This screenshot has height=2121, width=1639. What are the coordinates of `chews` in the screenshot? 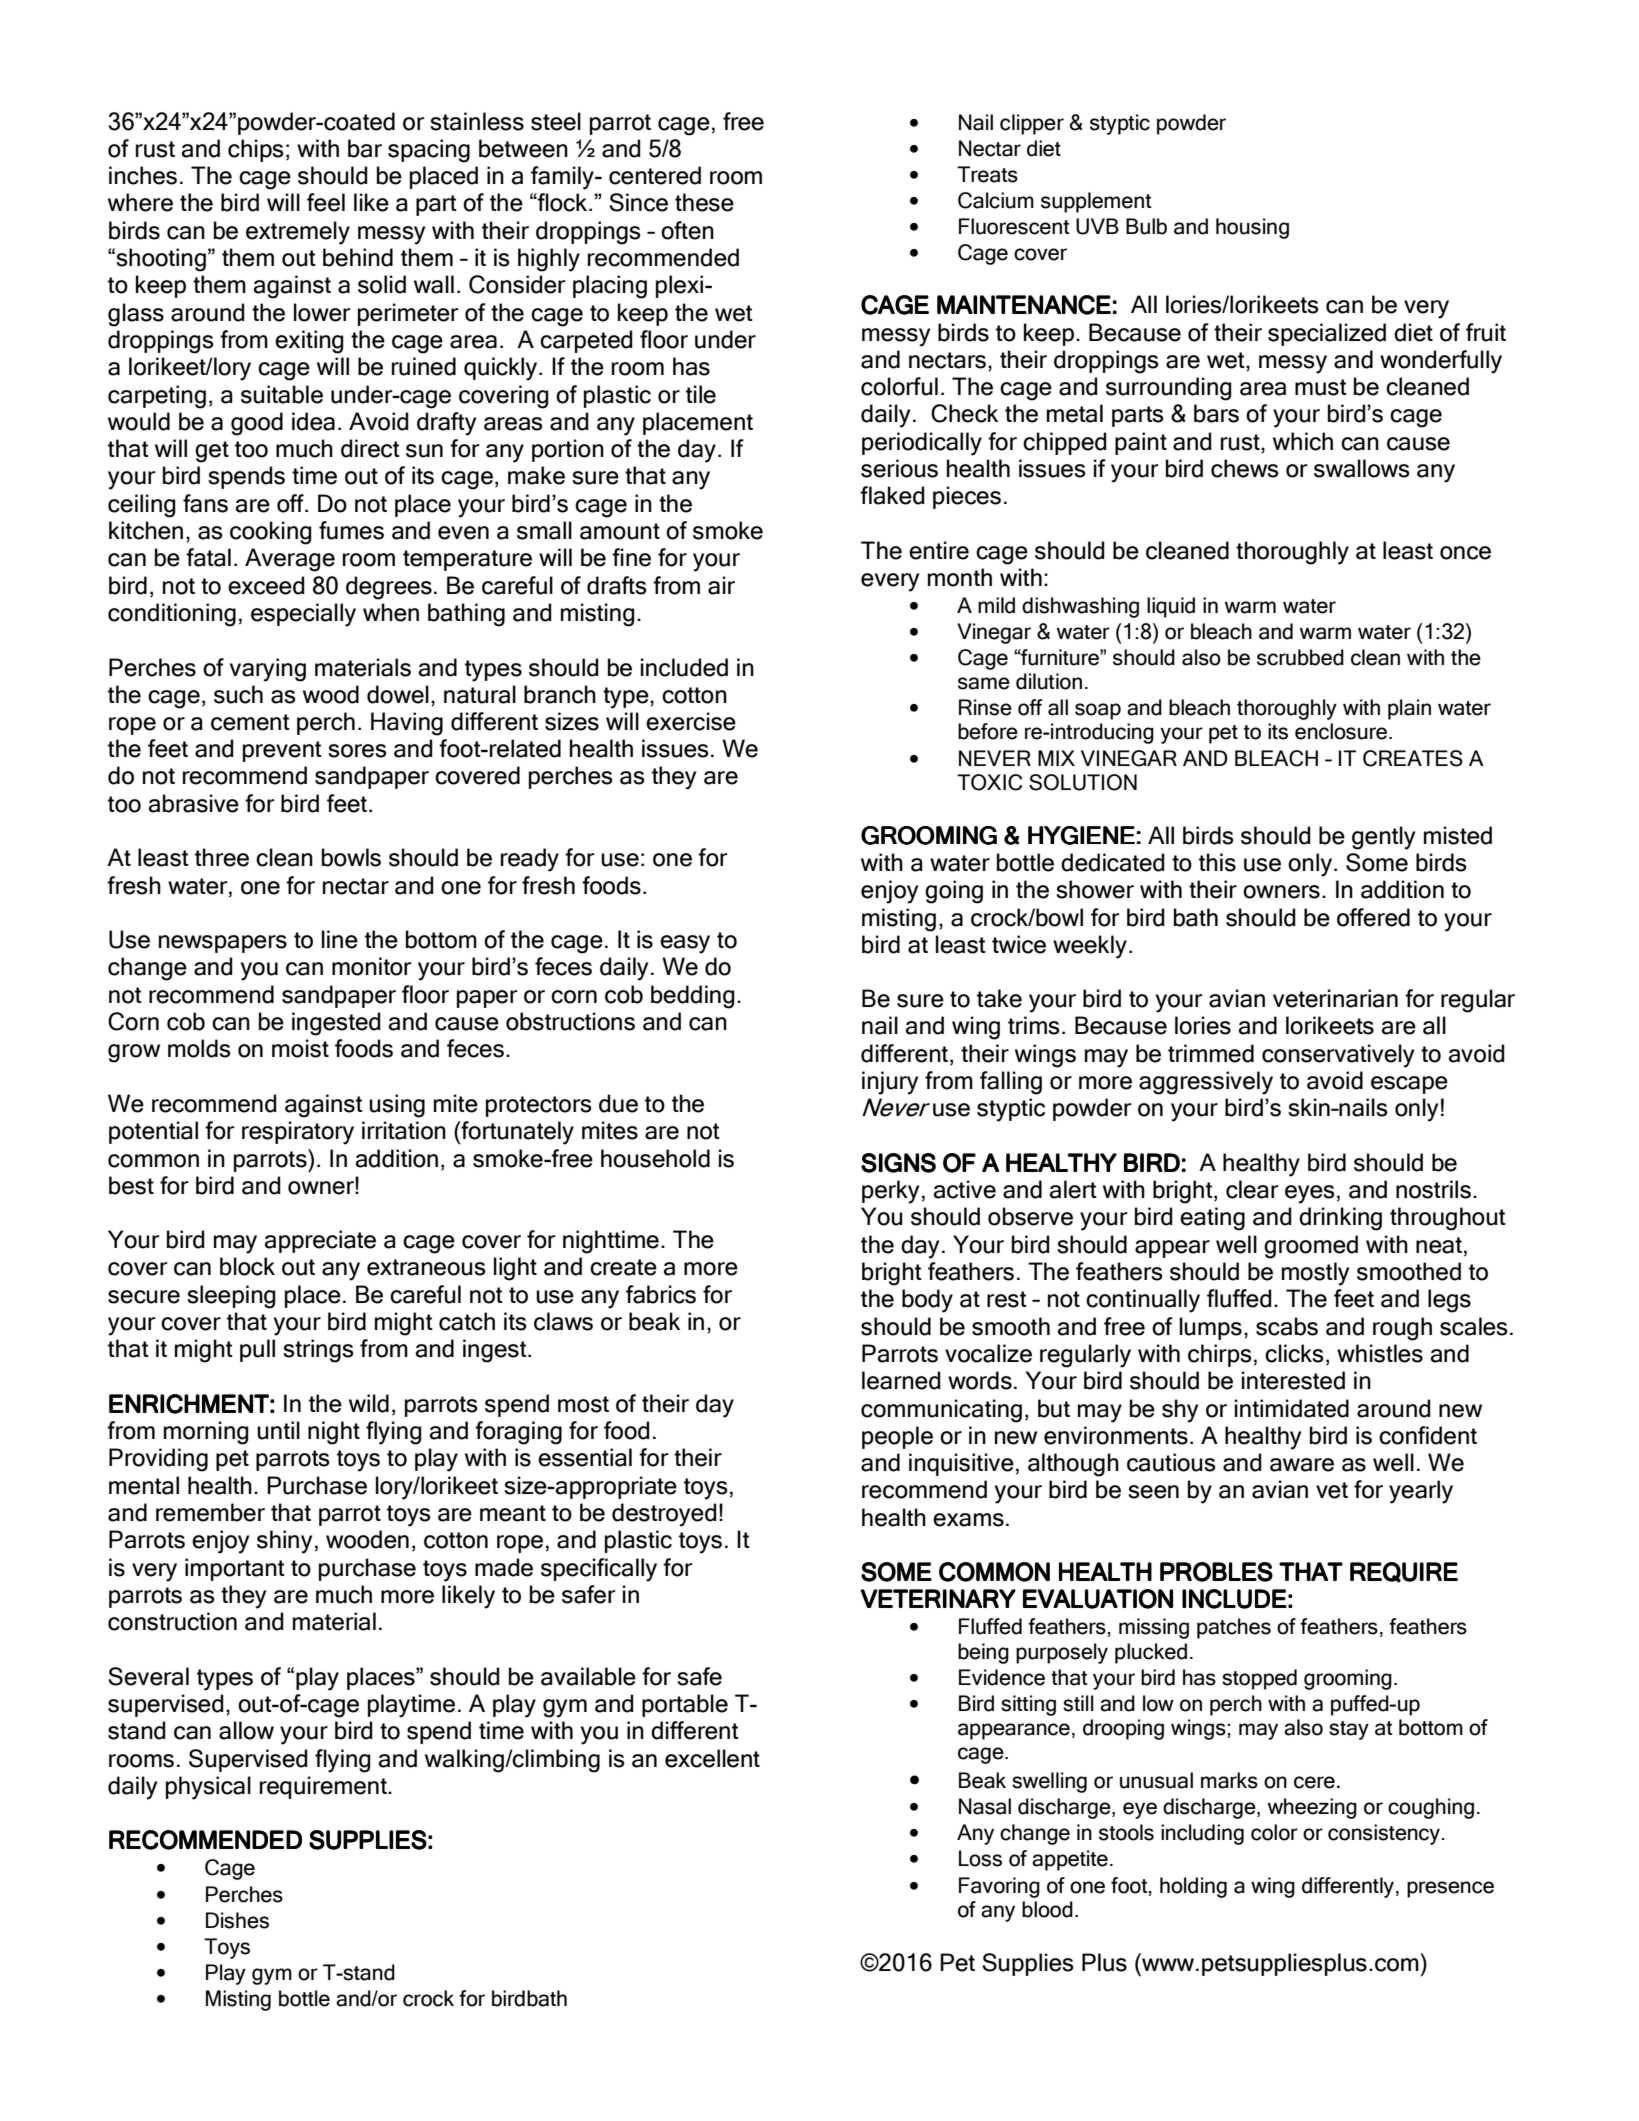 It's located at (1245, 468).
